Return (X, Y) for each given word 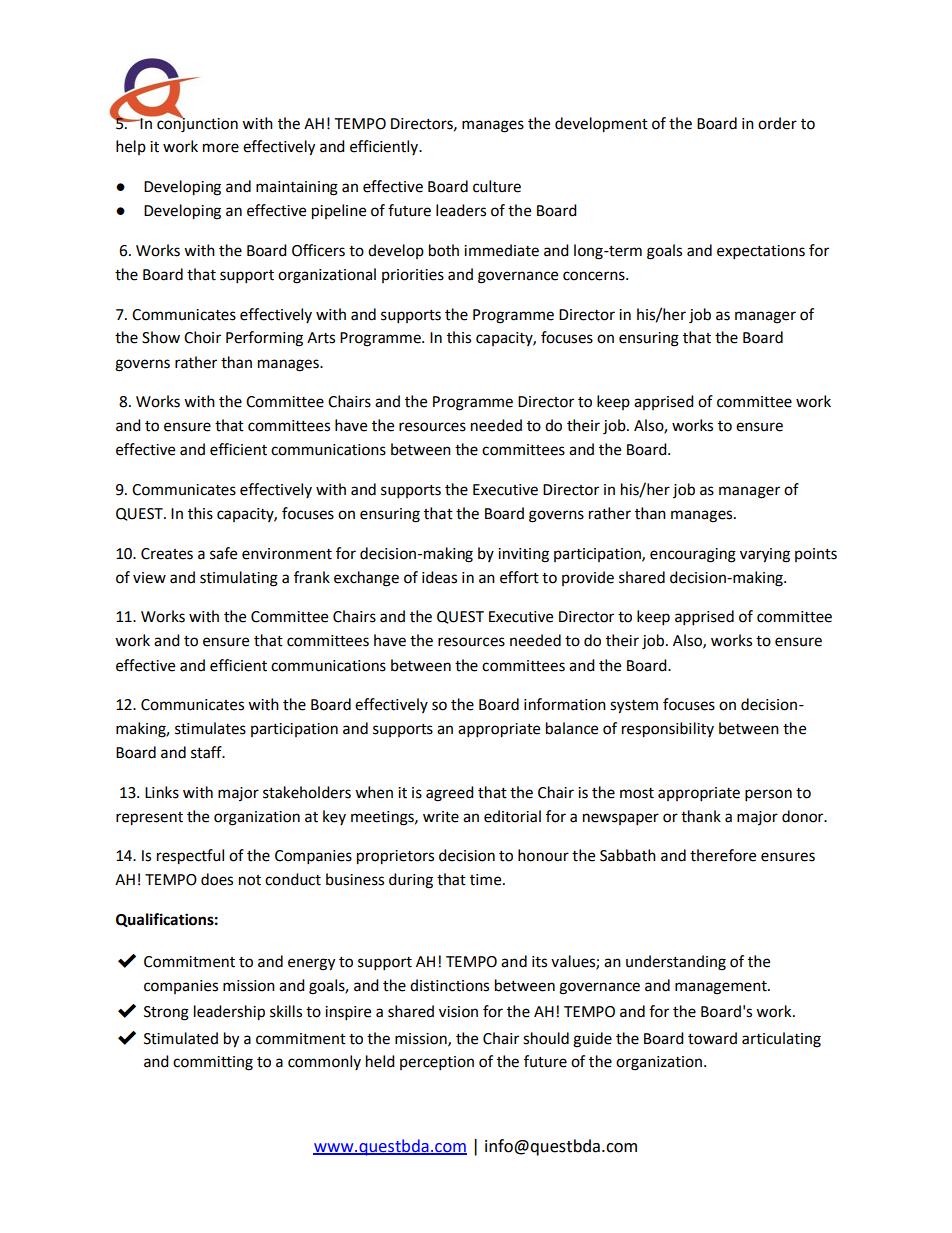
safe (223, 553)
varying (765, 555)
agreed (450, 794)
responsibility (668, 730)
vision (458, 1012)
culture (497, 186)
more (221, 148)
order (777, 123)
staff (207, 752)
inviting (523, 555)
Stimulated (181, 1038)
